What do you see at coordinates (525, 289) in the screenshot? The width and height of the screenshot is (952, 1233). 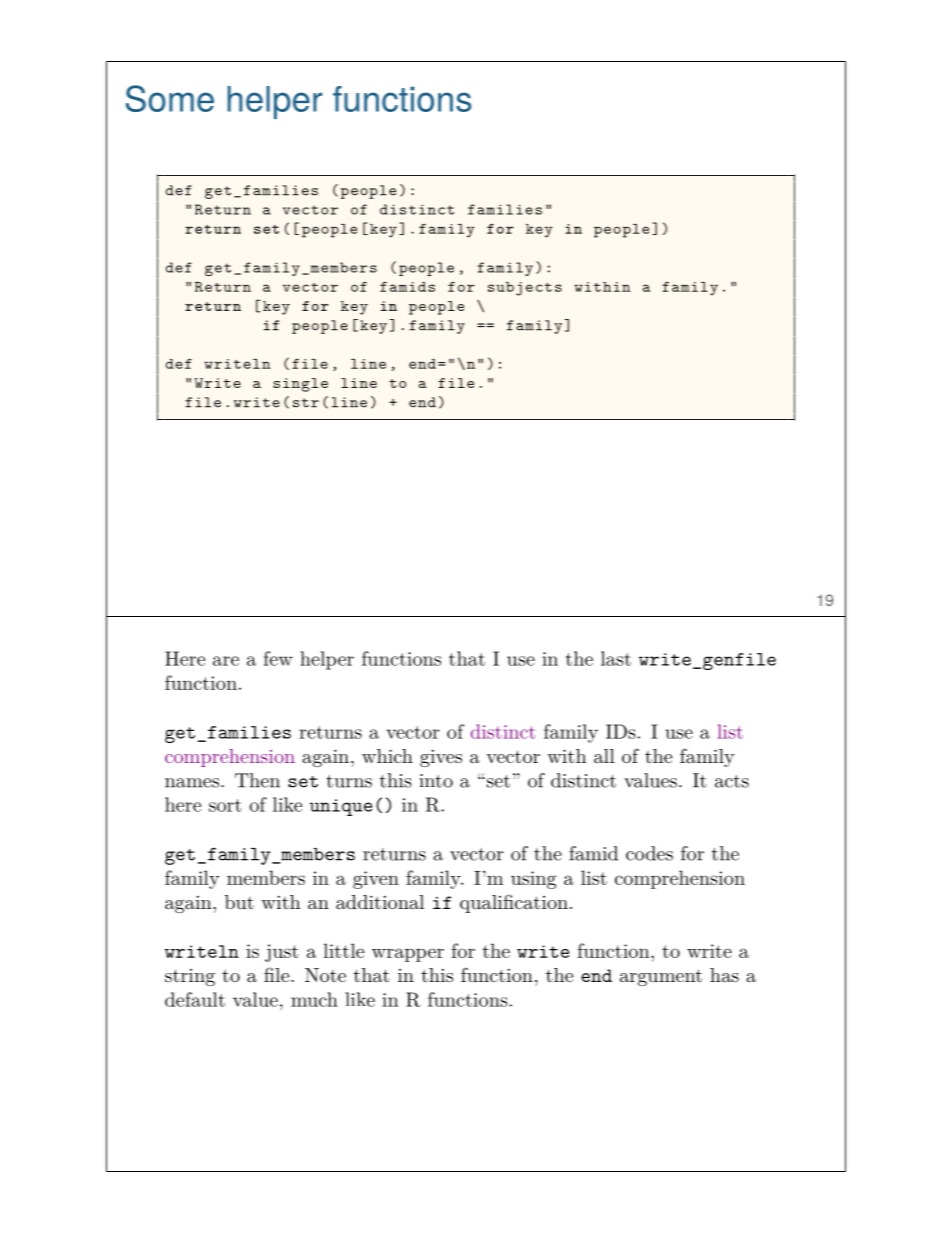 I see `subjects` at bounding box center [525, 289].
